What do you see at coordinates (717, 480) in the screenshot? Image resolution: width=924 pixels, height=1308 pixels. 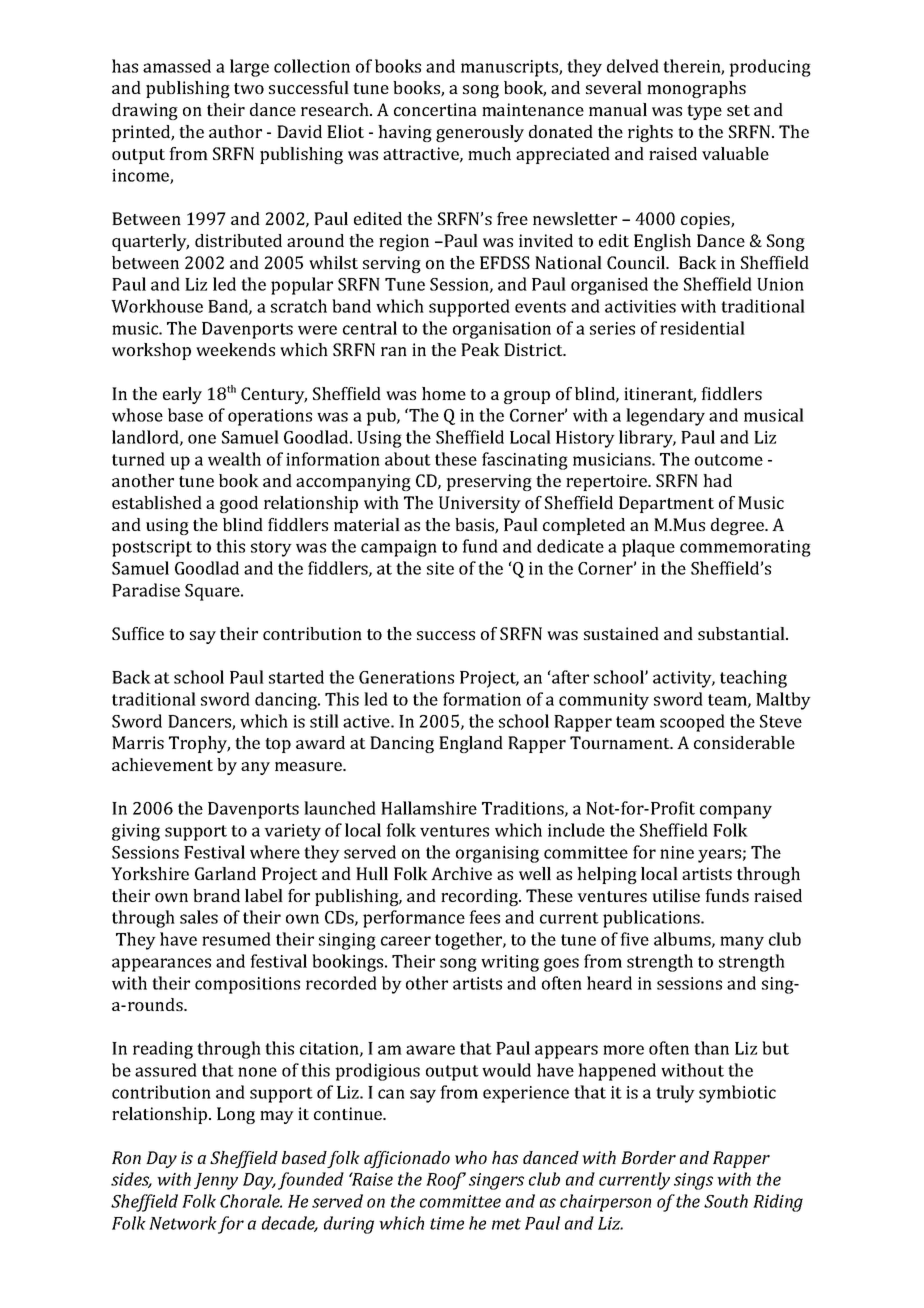 I see `had` at bounding box center [717, 480].
